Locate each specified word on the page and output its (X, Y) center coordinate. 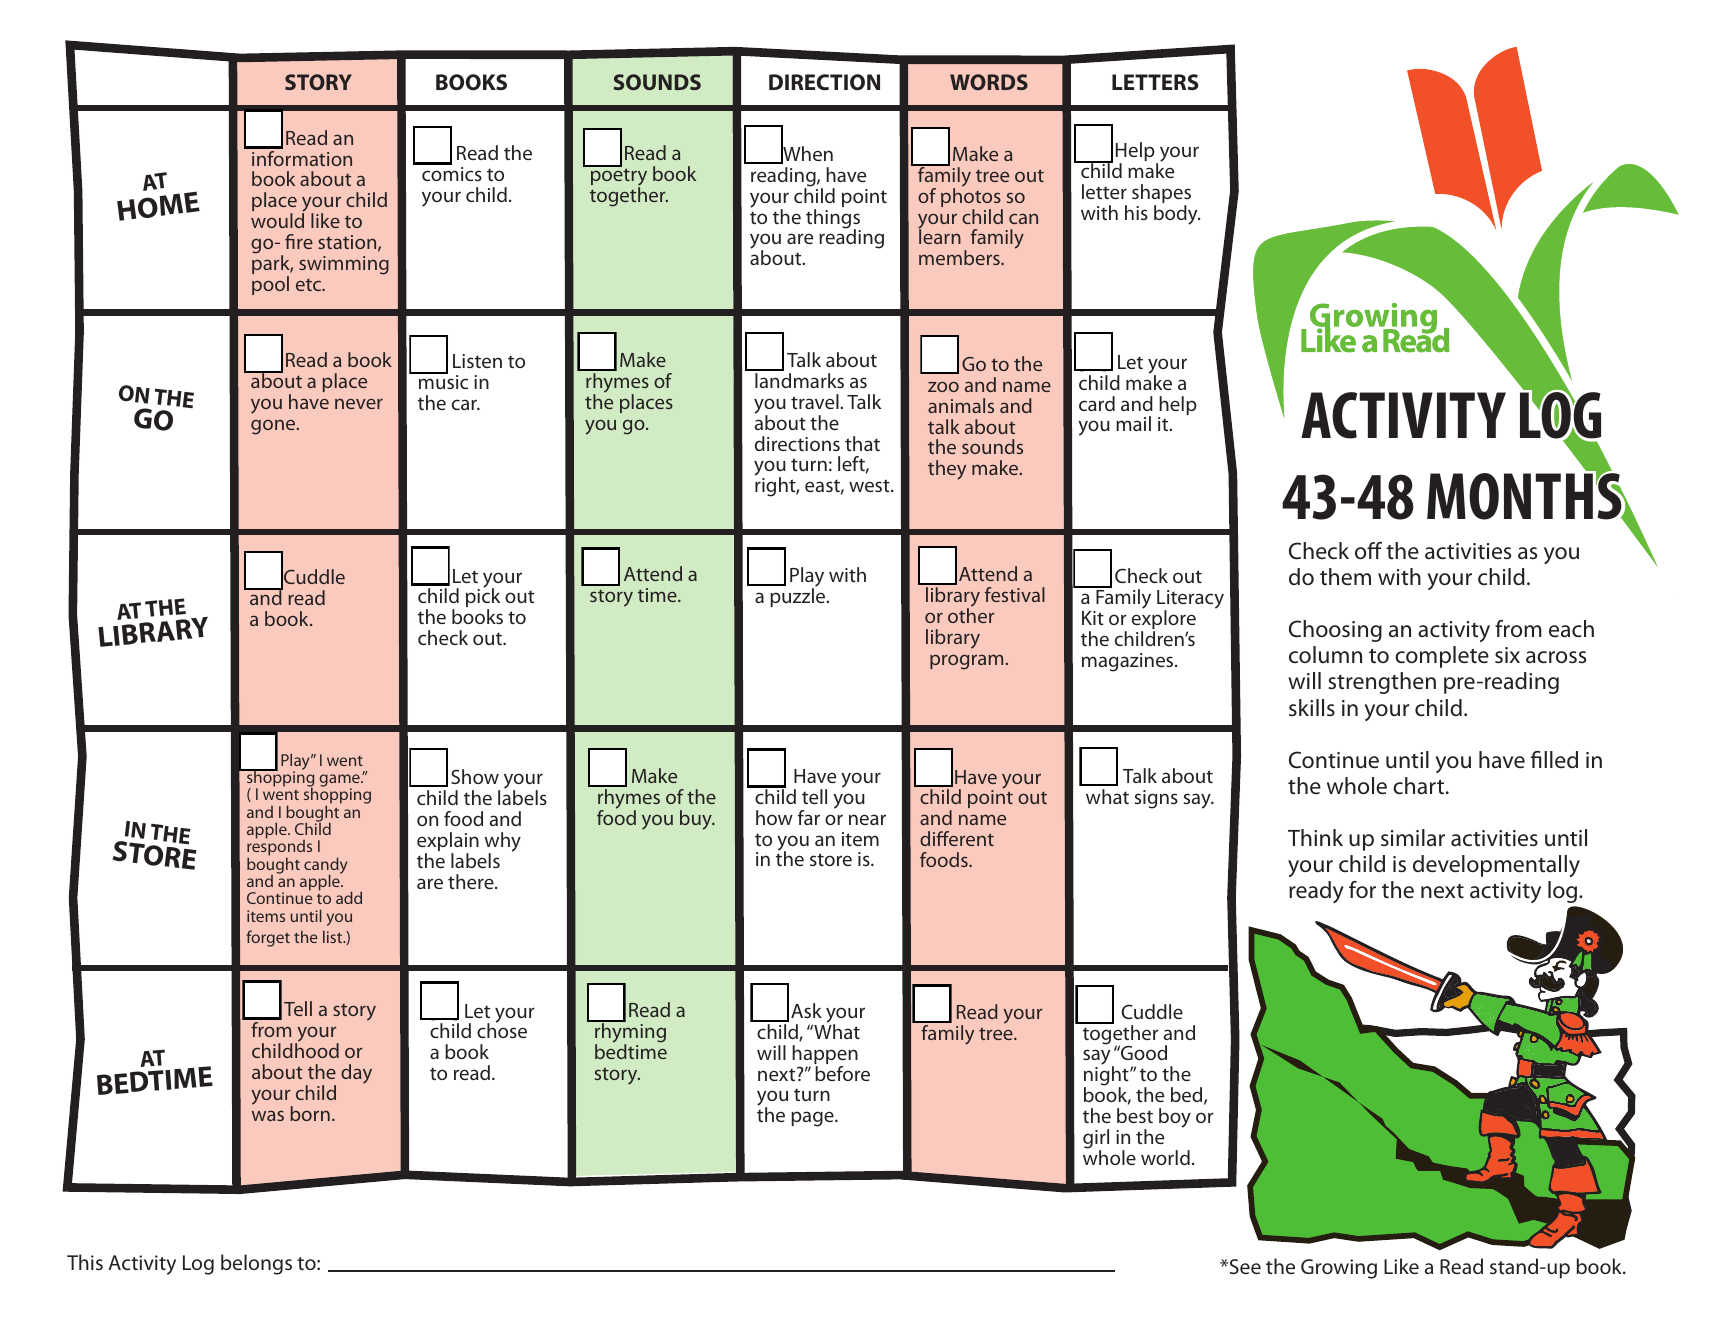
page (813, 1119)
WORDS (989, 82)
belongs (256, 1264)
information (302, 158)
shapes (1161, 195)
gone (274, 427)
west (870, 485)
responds (279, 848)
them (1345, 577)
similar (1413, 838)
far (809, 817)
